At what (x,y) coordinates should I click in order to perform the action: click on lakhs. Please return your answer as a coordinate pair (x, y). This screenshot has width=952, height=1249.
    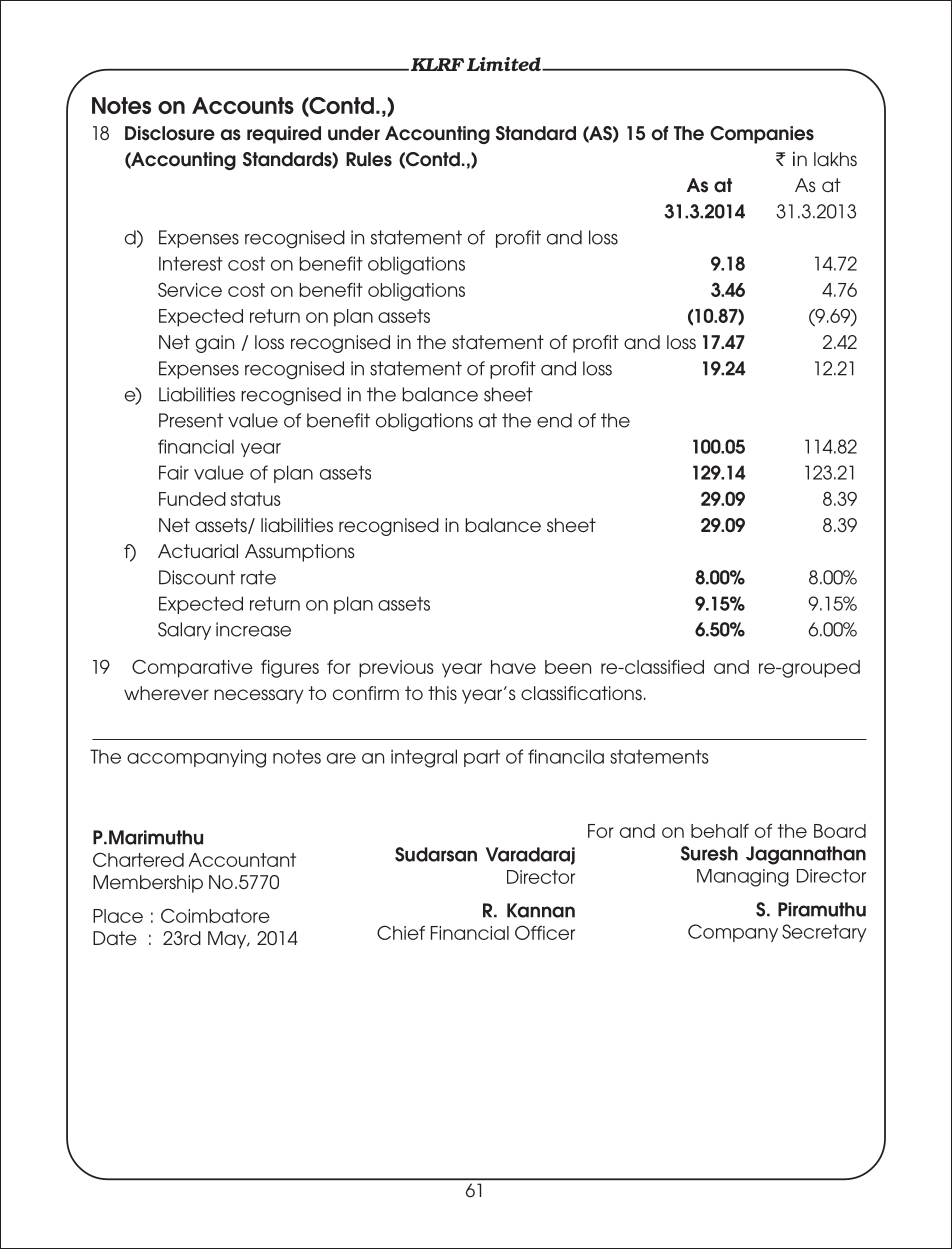
    Looking at the image, I should click on (835, 159).
